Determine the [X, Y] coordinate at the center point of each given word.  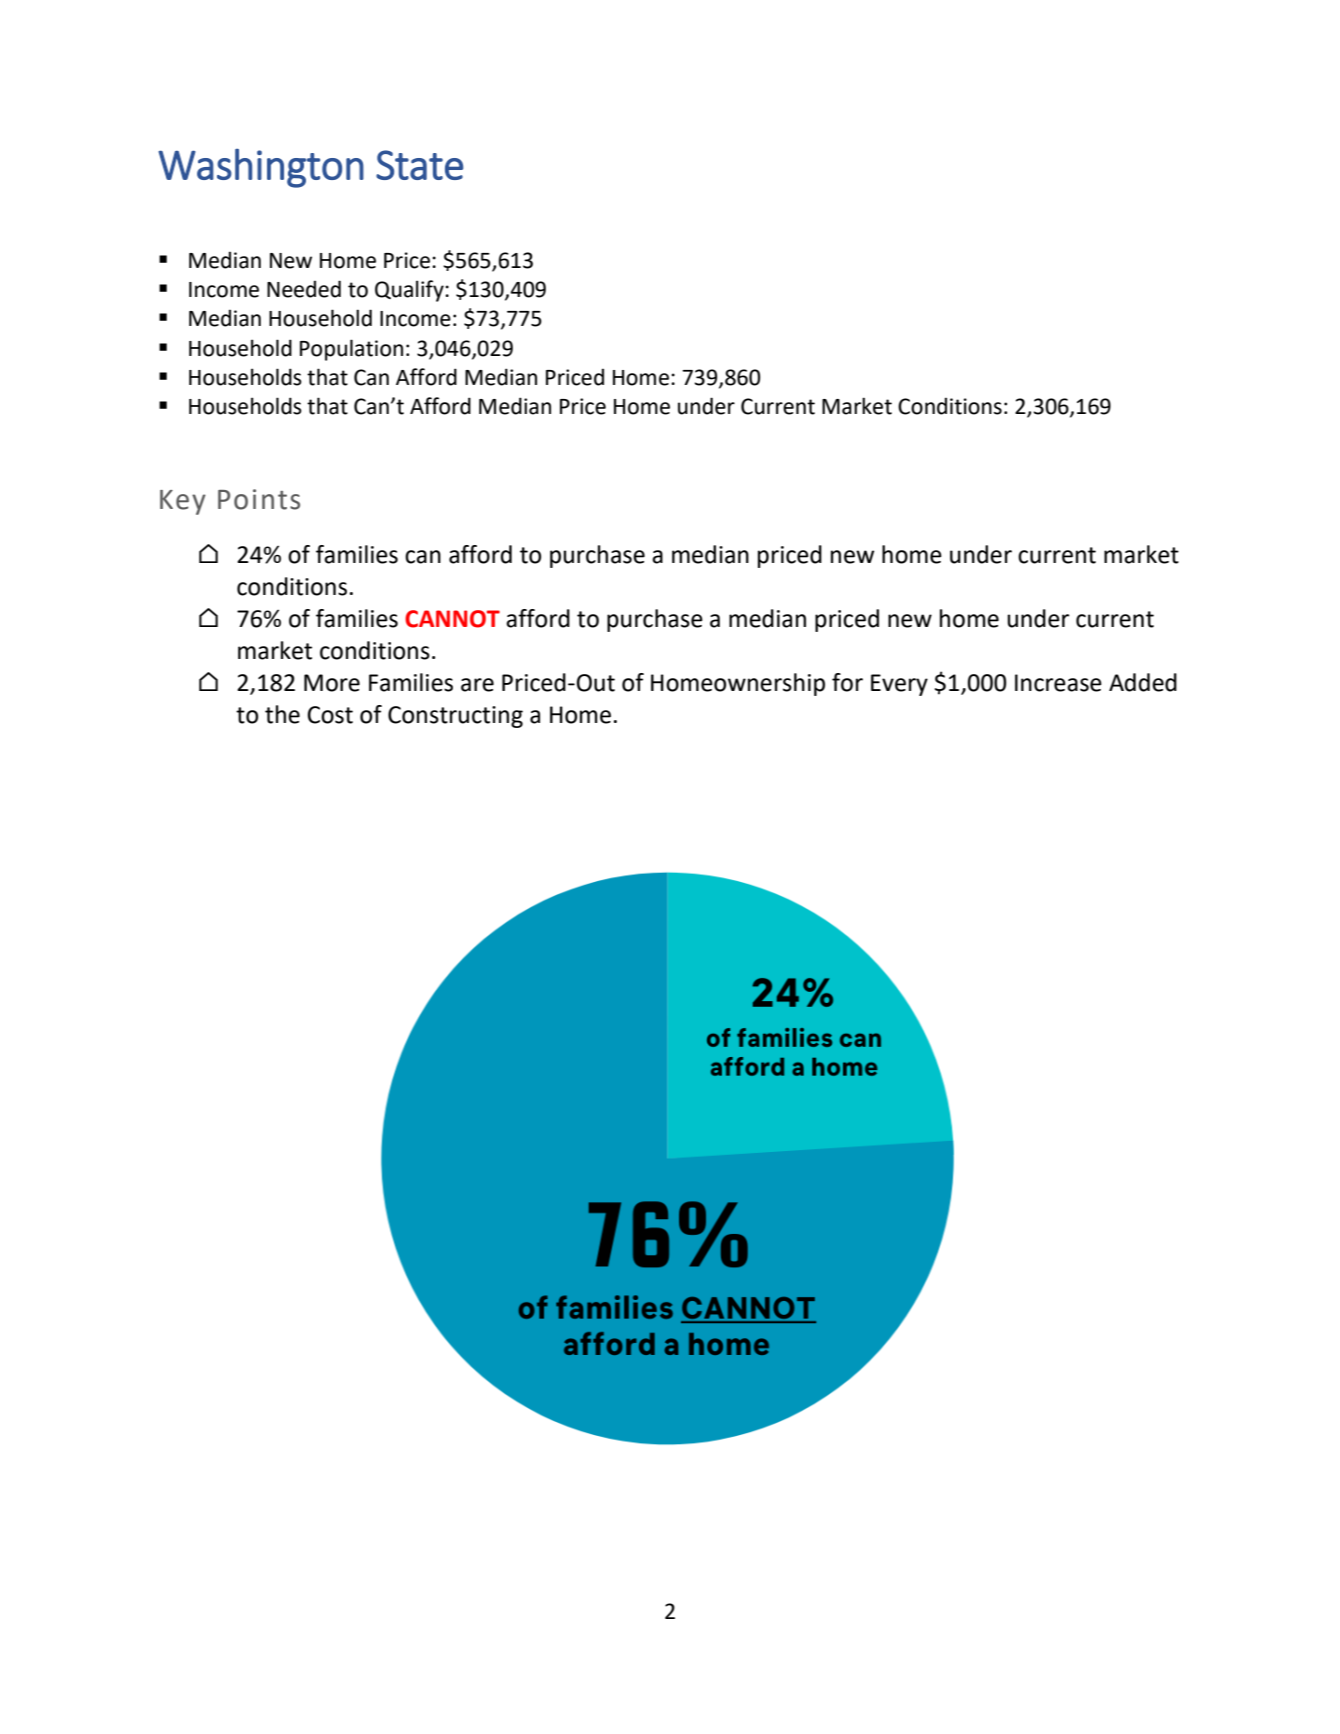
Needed [304, 289]
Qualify [410, 291]
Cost [330, 715]
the [282, 714]
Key [183, 502]
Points [259, 499]
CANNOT [452, 619]
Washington [261, 168]
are [477, 685]
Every [899, 685]
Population [351, 350]
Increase [1058, 683]
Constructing [455, 717]
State [419, 165]
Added [1143, 682]
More [332, 683]
